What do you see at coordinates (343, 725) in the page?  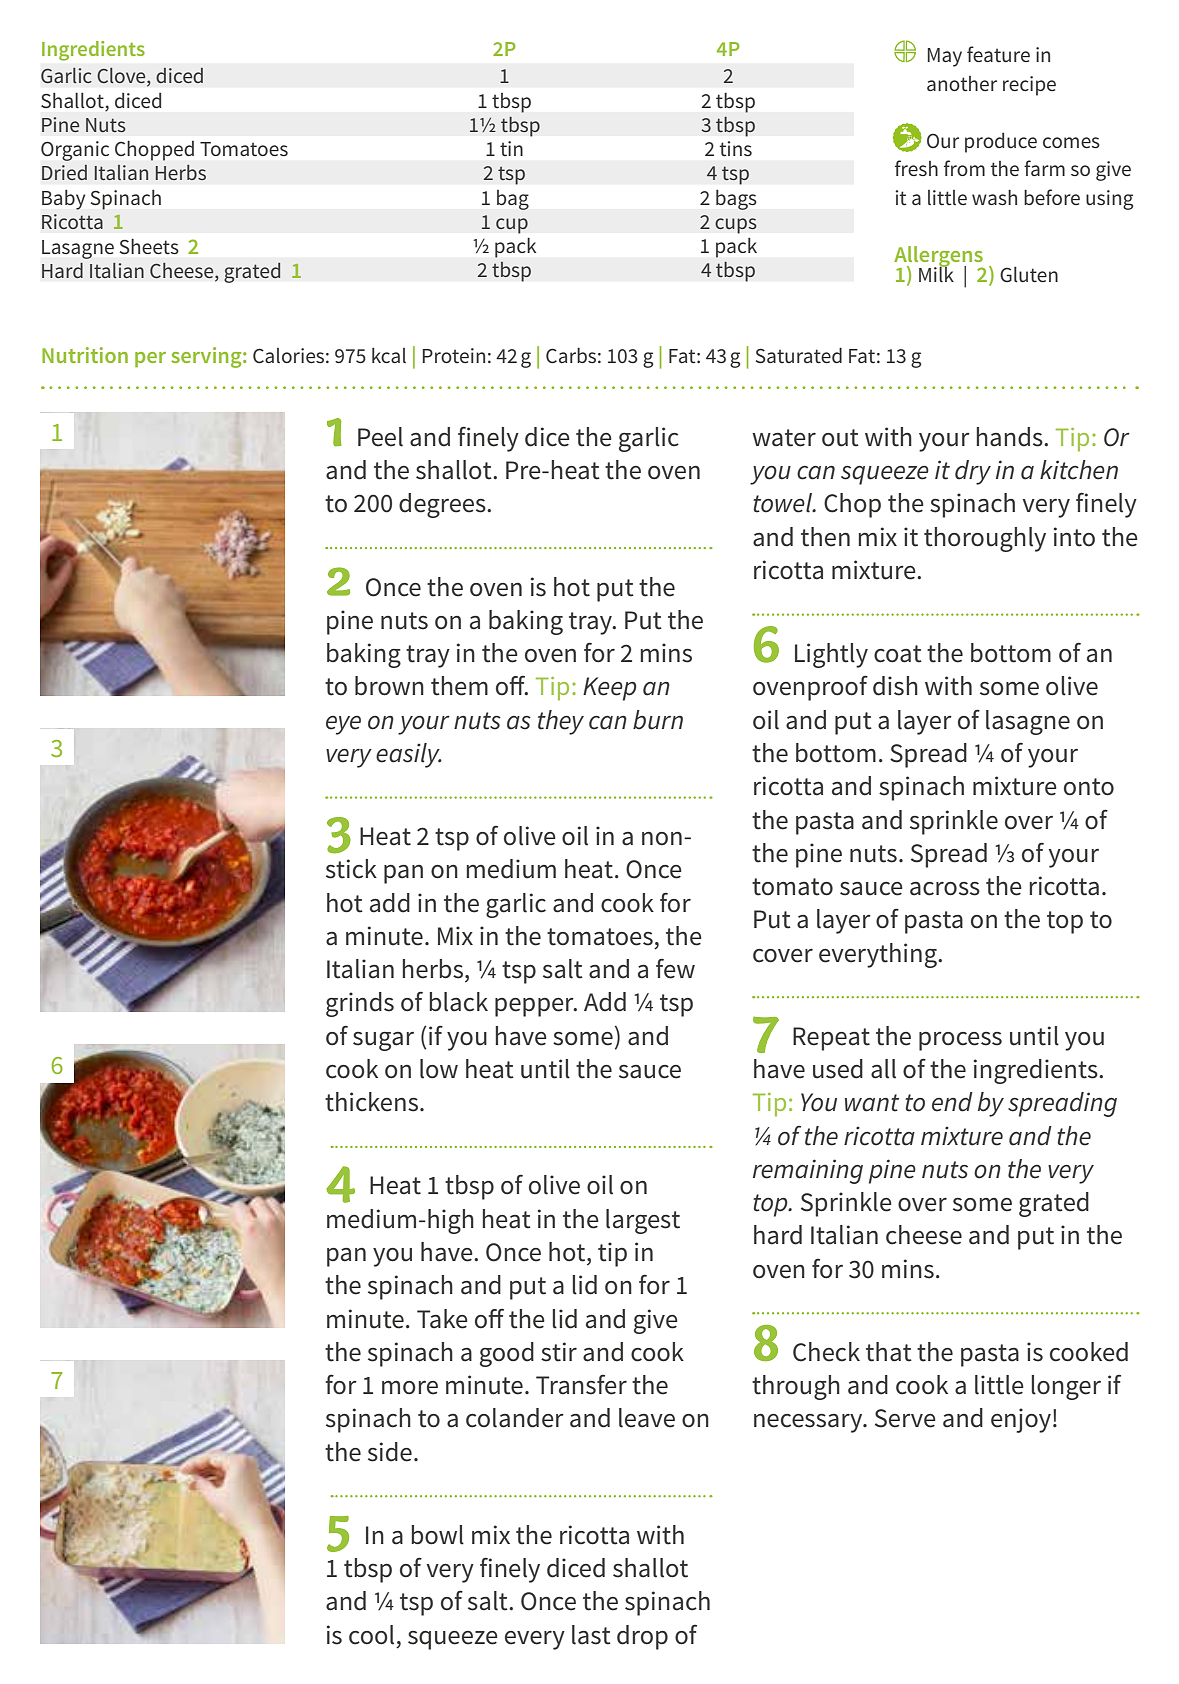 I see `eye` at bounding box center [343, 725].
